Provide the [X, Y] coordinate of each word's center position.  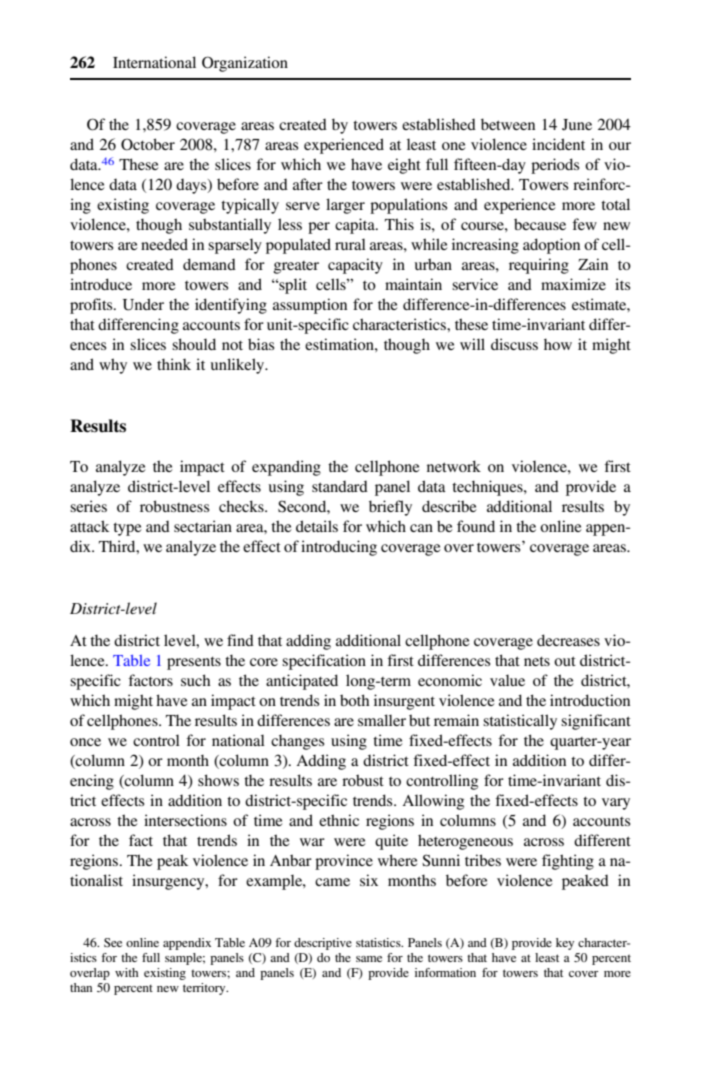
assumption [310, 306]
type [127, 529]
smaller [382, 720]
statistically [520, 722]
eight [404, 166]
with [127, 972]
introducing [339, 548]
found [476, 526]
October [148, 144]
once [85, 742]
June [577, 125]
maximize [573, 284]
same [369, 959]
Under [143, 304]
